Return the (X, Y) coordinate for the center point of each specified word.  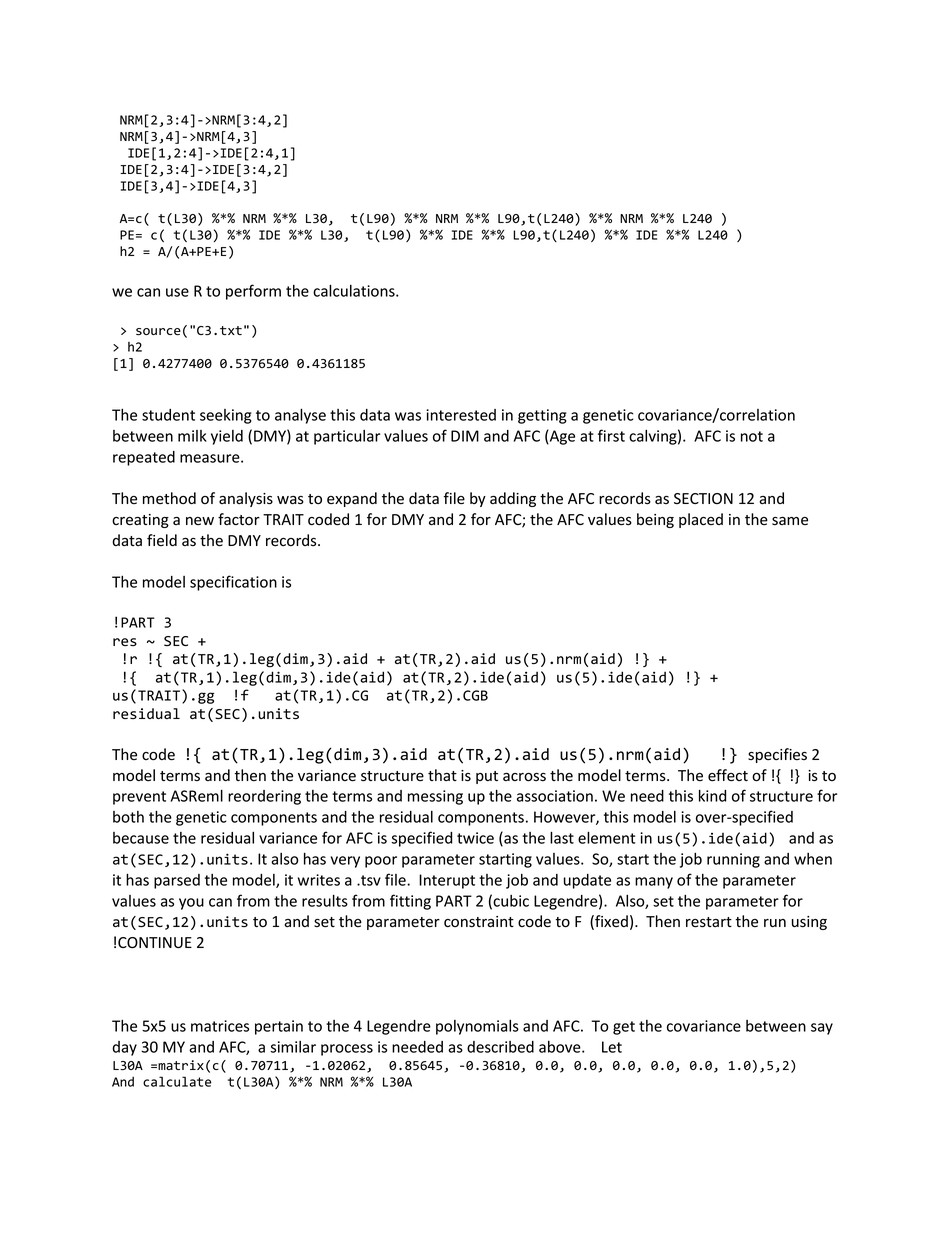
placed (701, 520)
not (752, 436)
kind (712, 795)
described (500, 1047)
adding (513, 499)
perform (253, 292)
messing (435, 797)
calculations (355, 290)
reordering (264, 797)
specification (233, 583)
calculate (177, 1081)
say (822, 1029)
